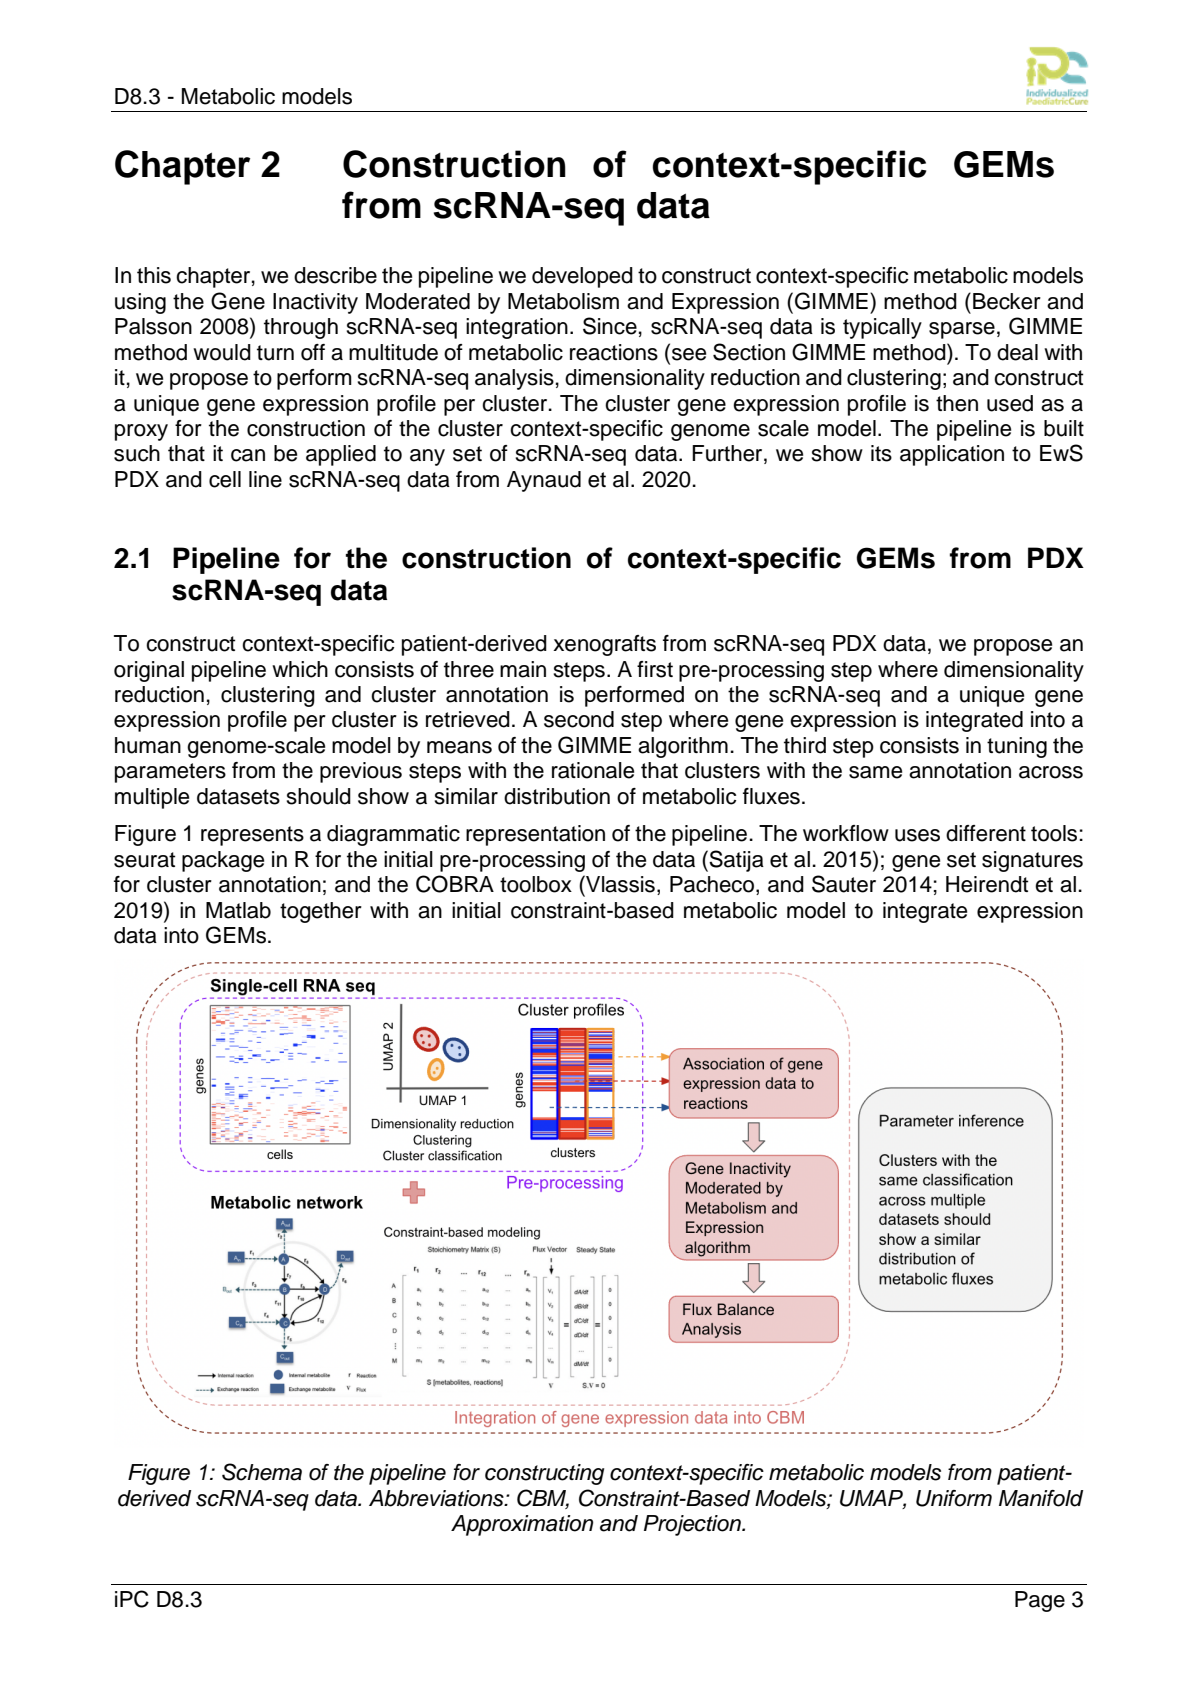 Image resolution: width=1198 pixels, height=1695 pixels. What do you see at coordinates (962, 330) in the document?
I see `sparse` at bounding box center [962, 330].
